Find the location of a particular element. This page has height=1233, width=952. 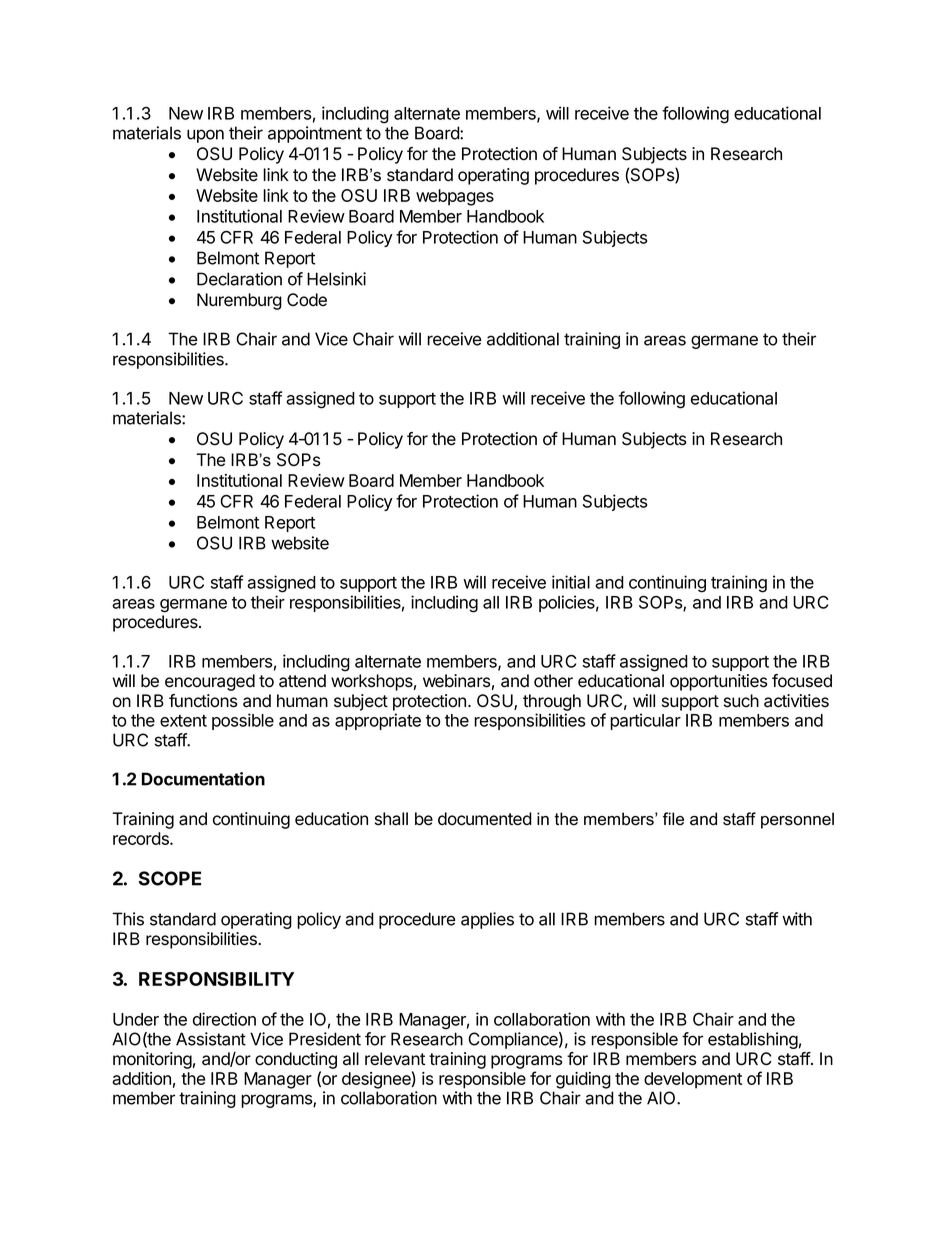

opportunities is located at coordinates (719, 682).
